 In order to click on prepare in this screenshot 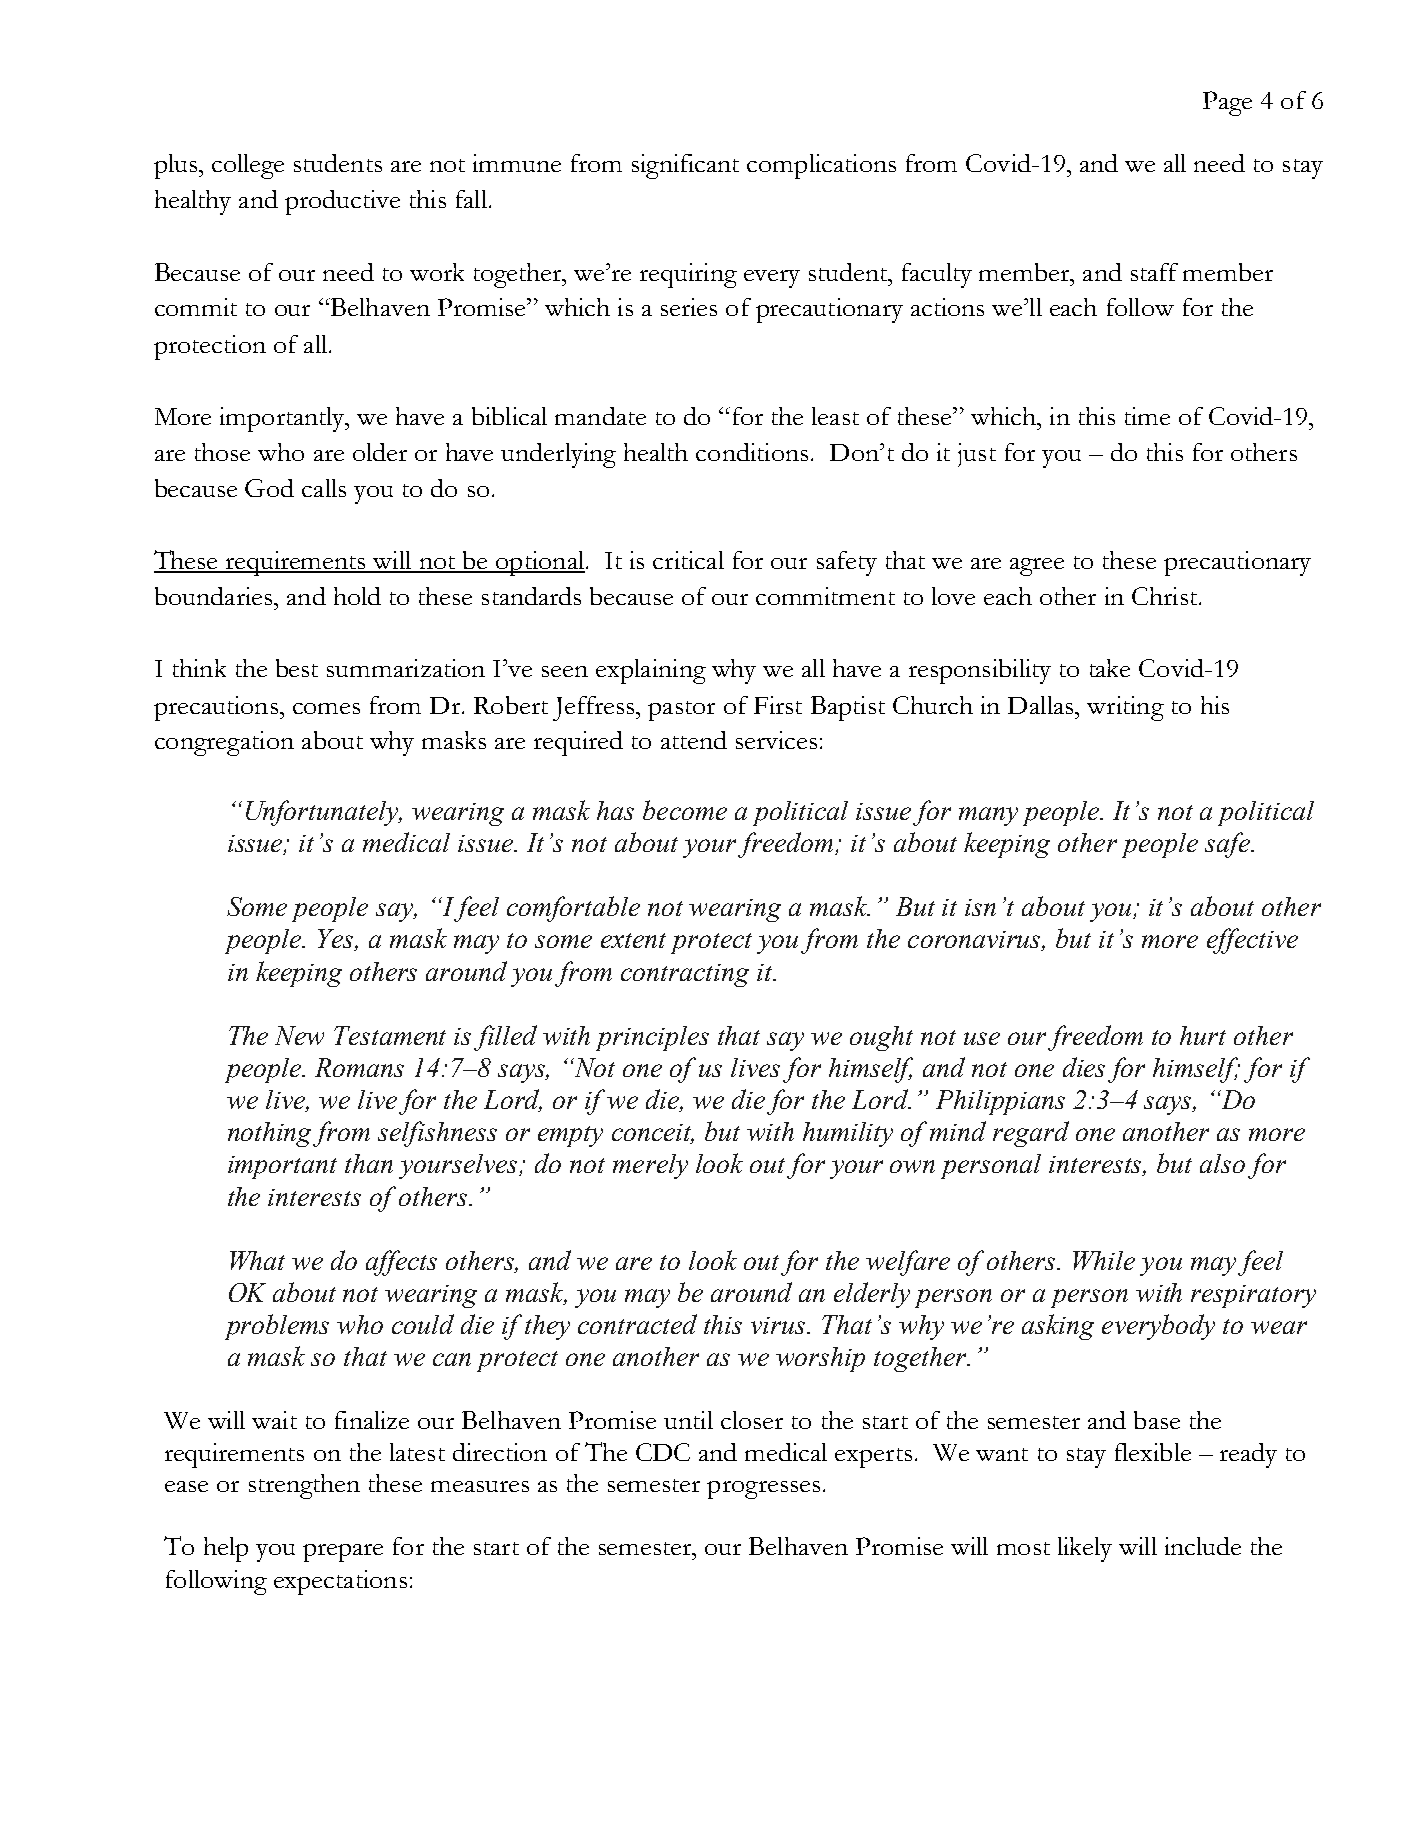, I will do `click(343, 1553)`.
